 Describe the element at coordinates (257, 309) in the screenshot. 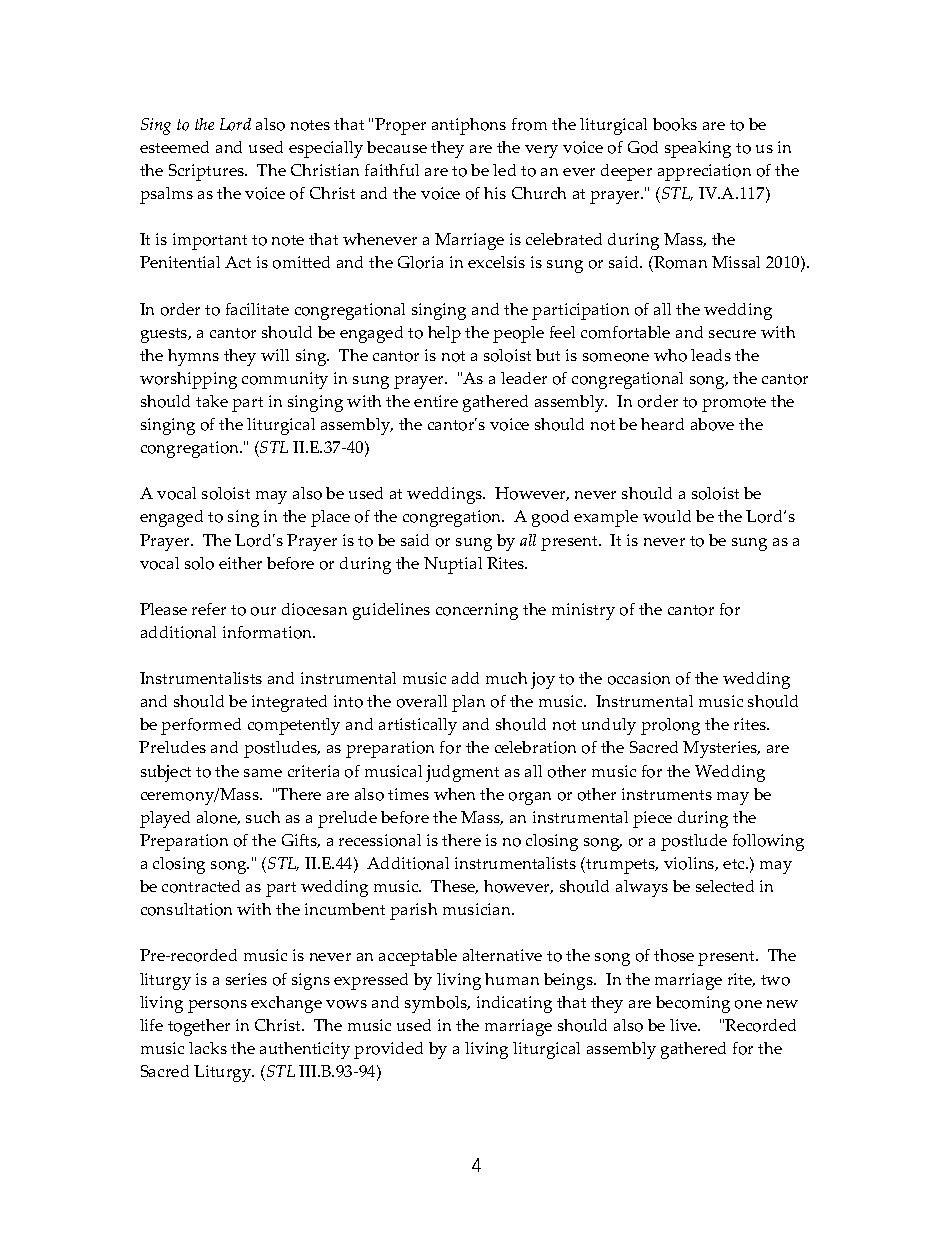

I see `facilitate` at that location.
